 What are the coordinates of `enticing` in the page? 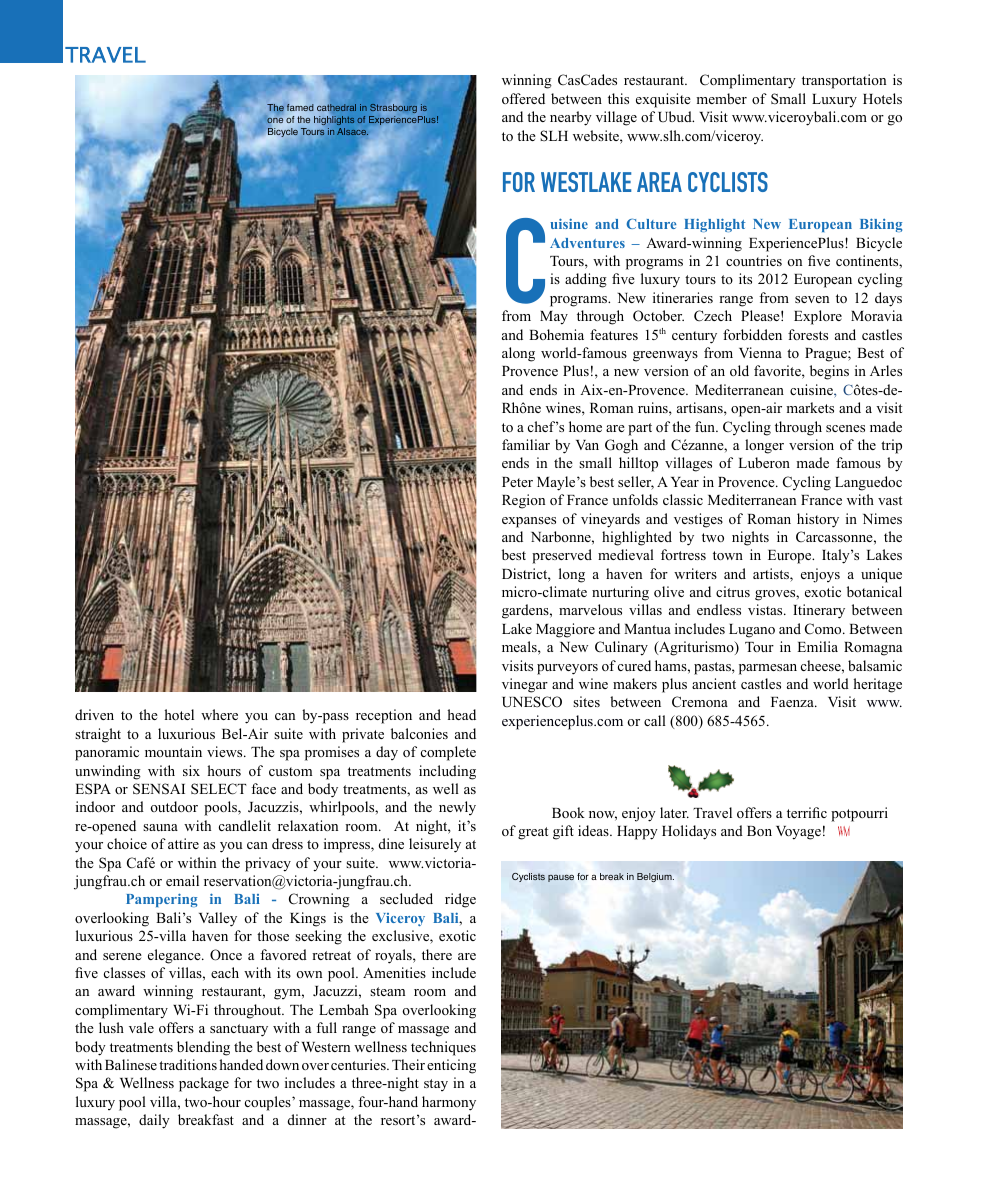 It's located at (451, 1066).
